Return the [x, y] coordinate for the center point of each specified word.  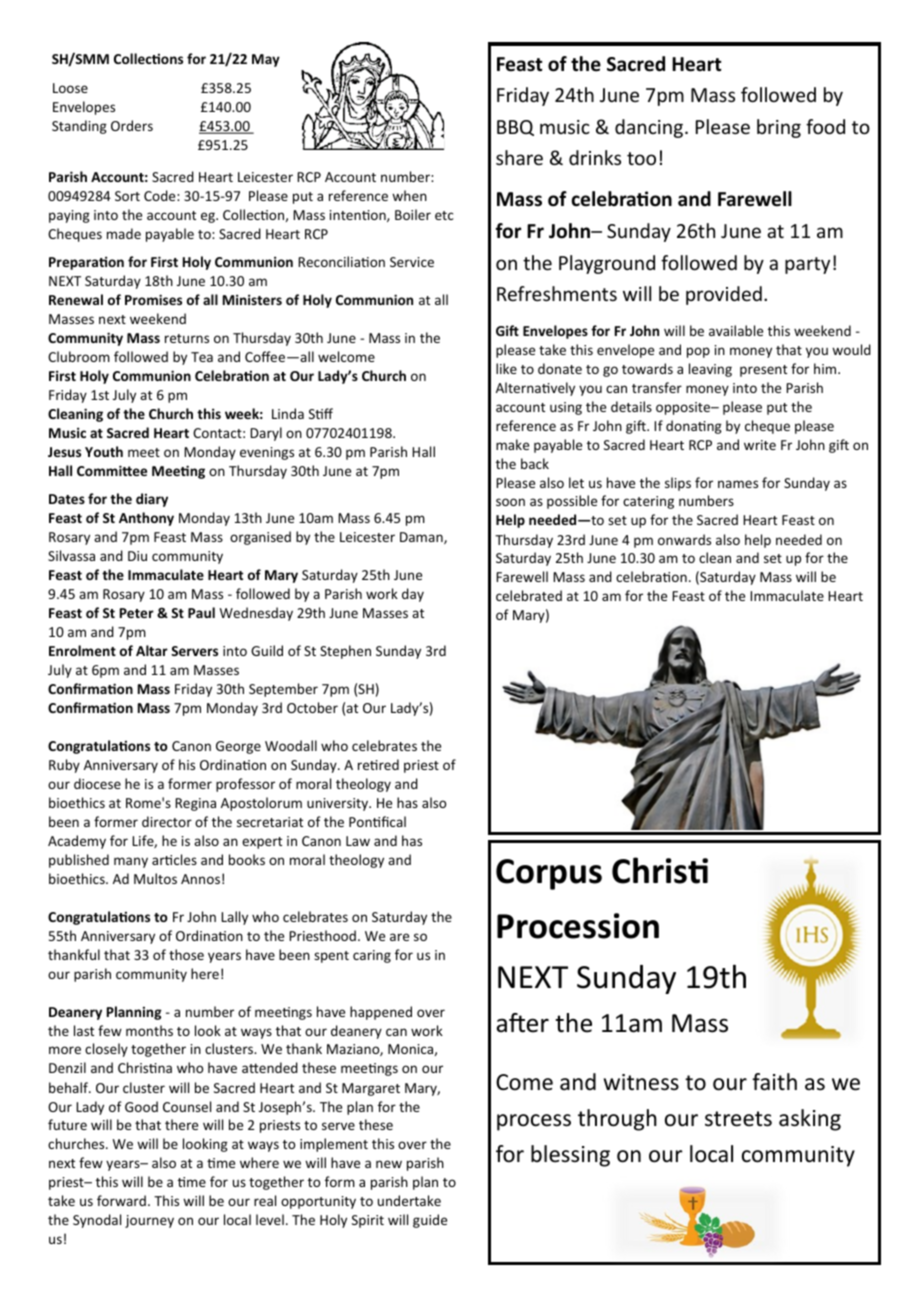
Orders [132, 125]
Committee [112, 470]
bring [779, 128]
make [512, 444]
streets [738, 1119]
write [760, 445]
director [167, 821]
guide [430, 1221]
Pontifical [377, 821]
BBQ [515, 128]
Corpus [549, 874]
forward [121, 1200]
